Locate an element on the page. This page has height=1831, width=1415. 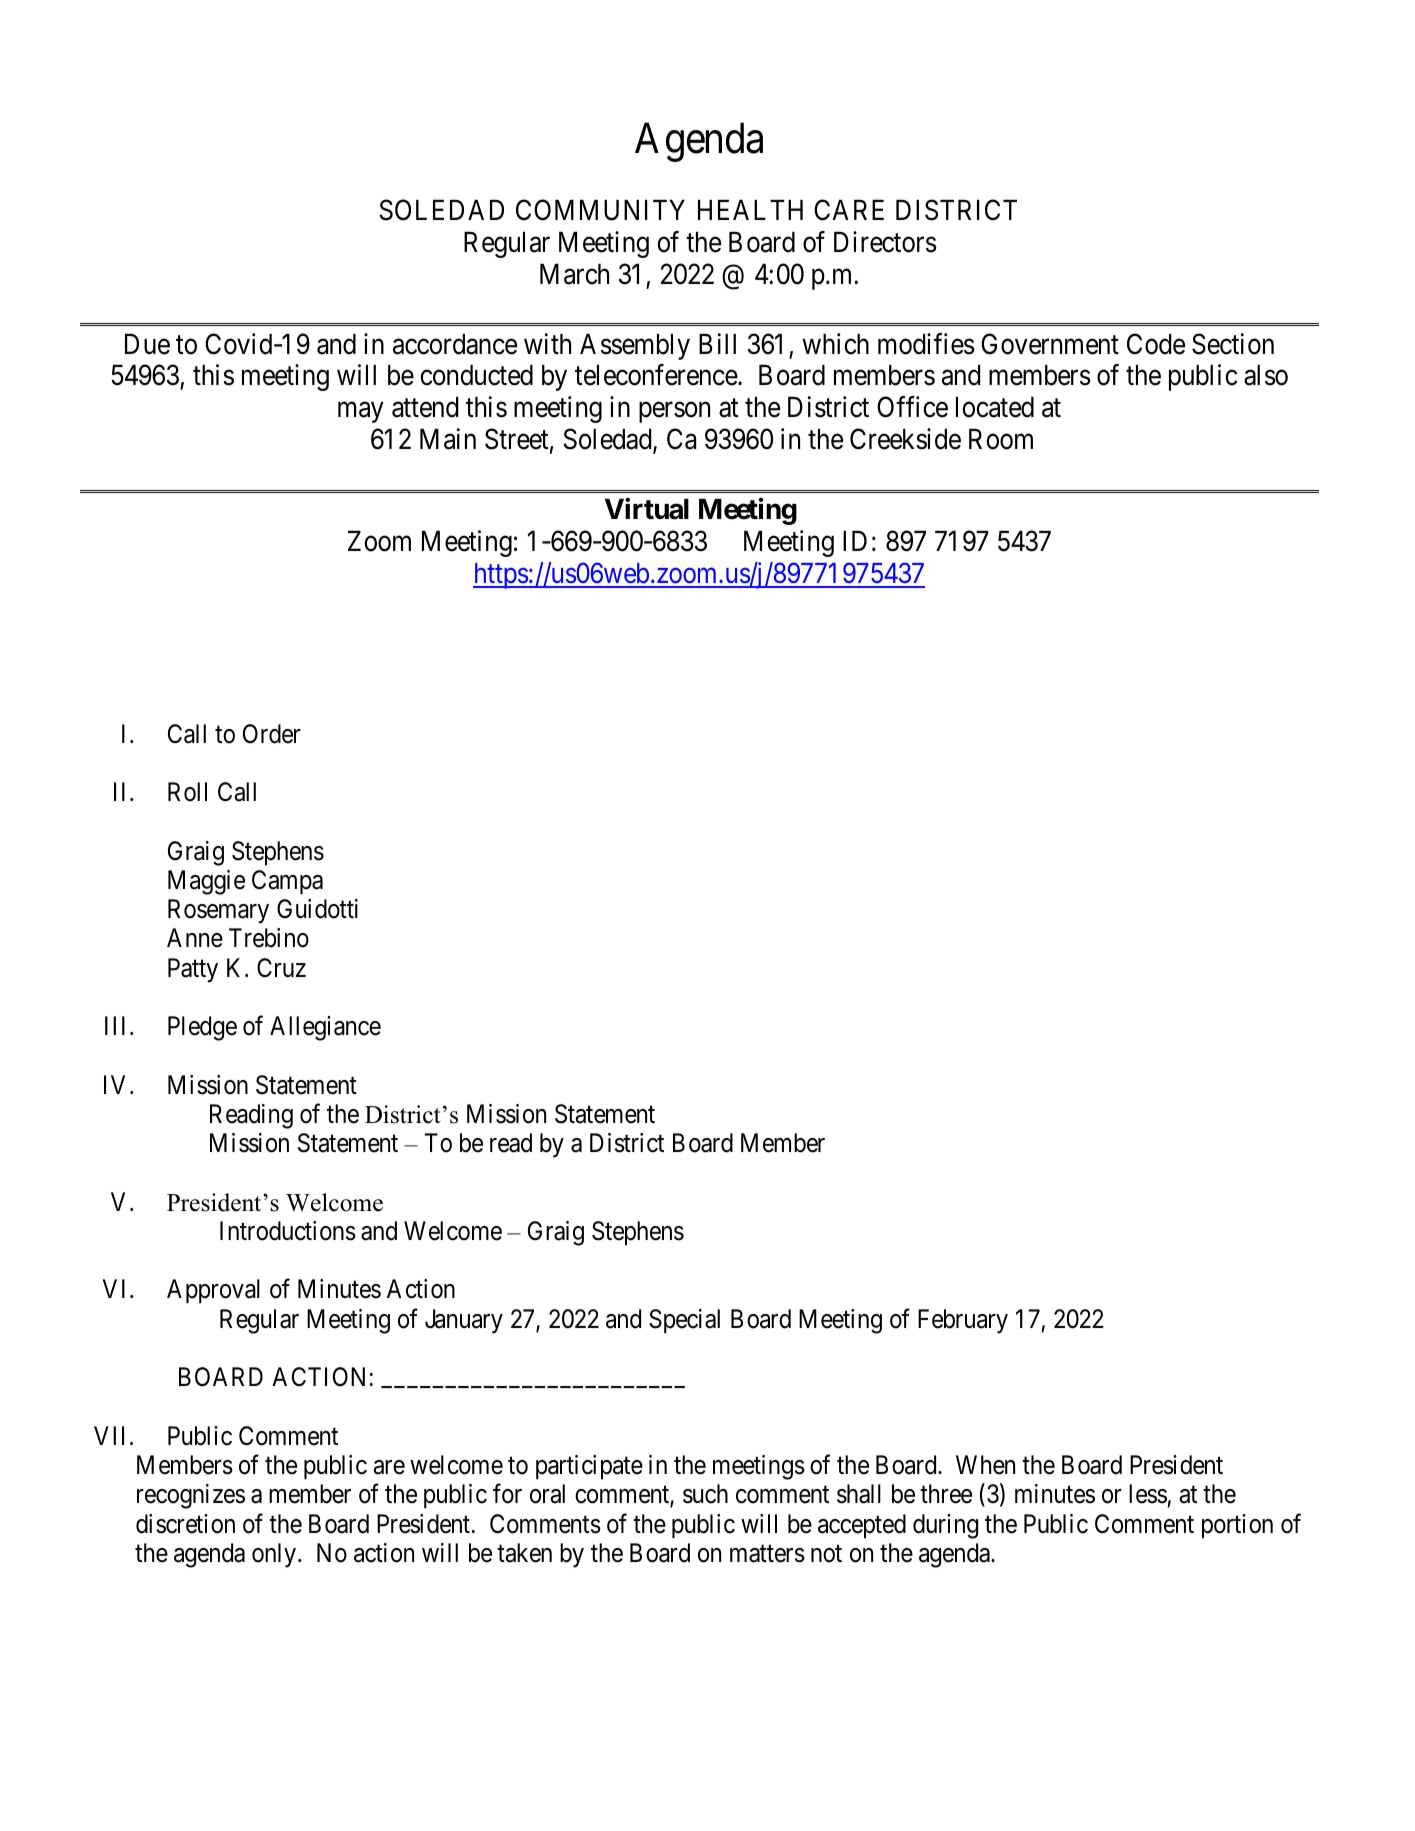
Code is located at coordinates (1156, 344).
